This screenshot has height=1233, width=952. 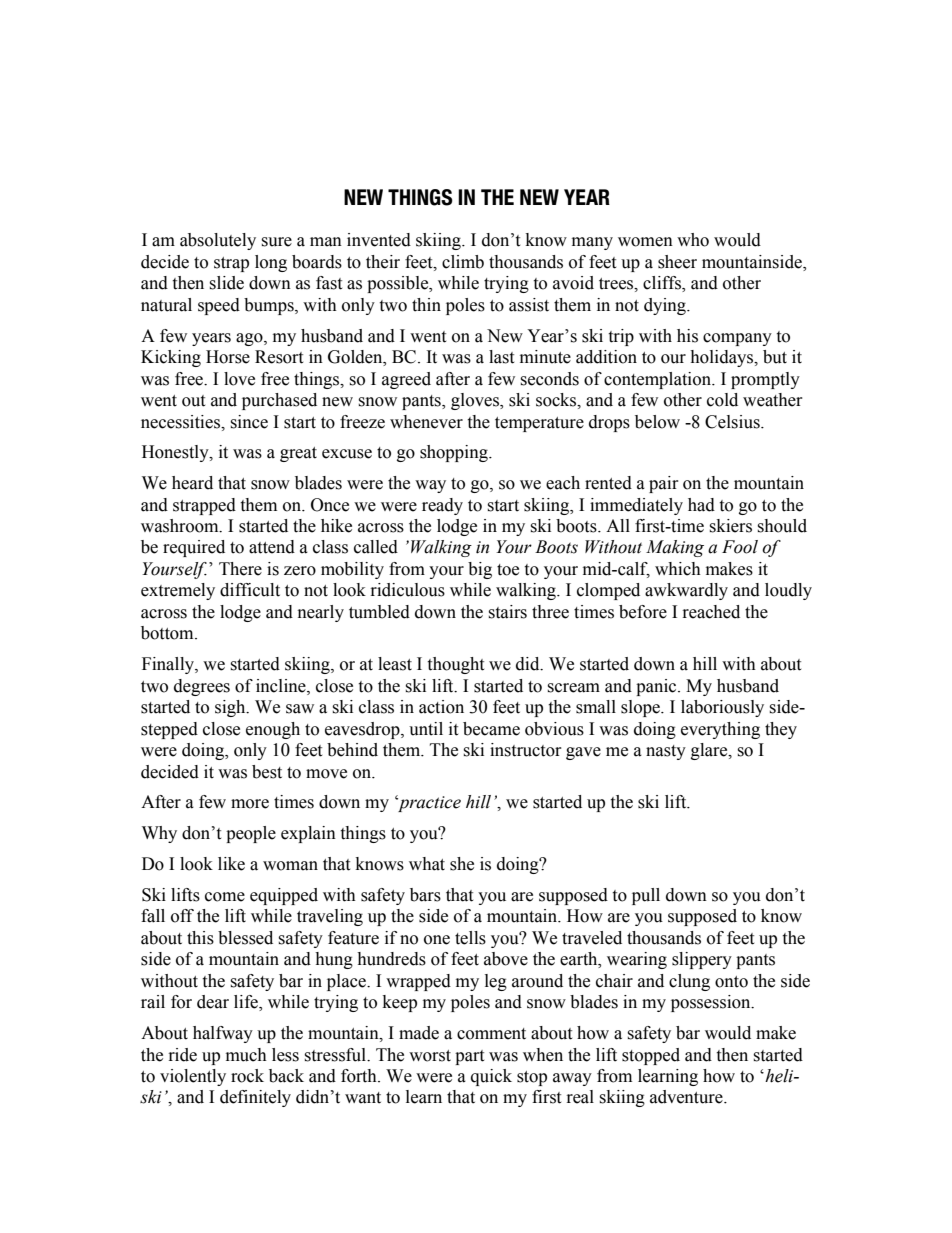 I want to click on best, so click(x=267, y=772).
